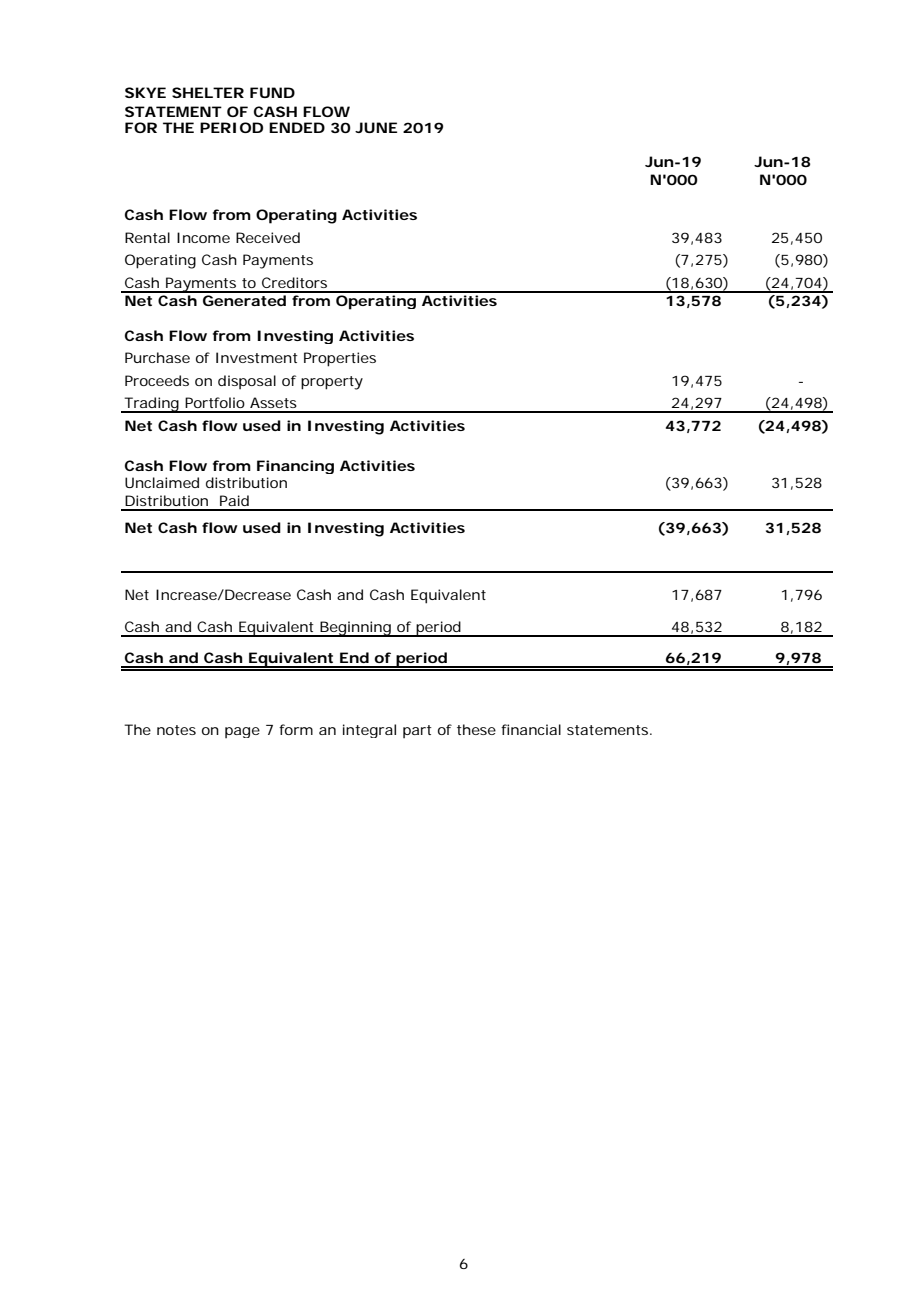 The height and width of the screenshot is (1308, 924). Describe the element at coordinates (332, 383) in the screenshot. I see `property` at that location.
